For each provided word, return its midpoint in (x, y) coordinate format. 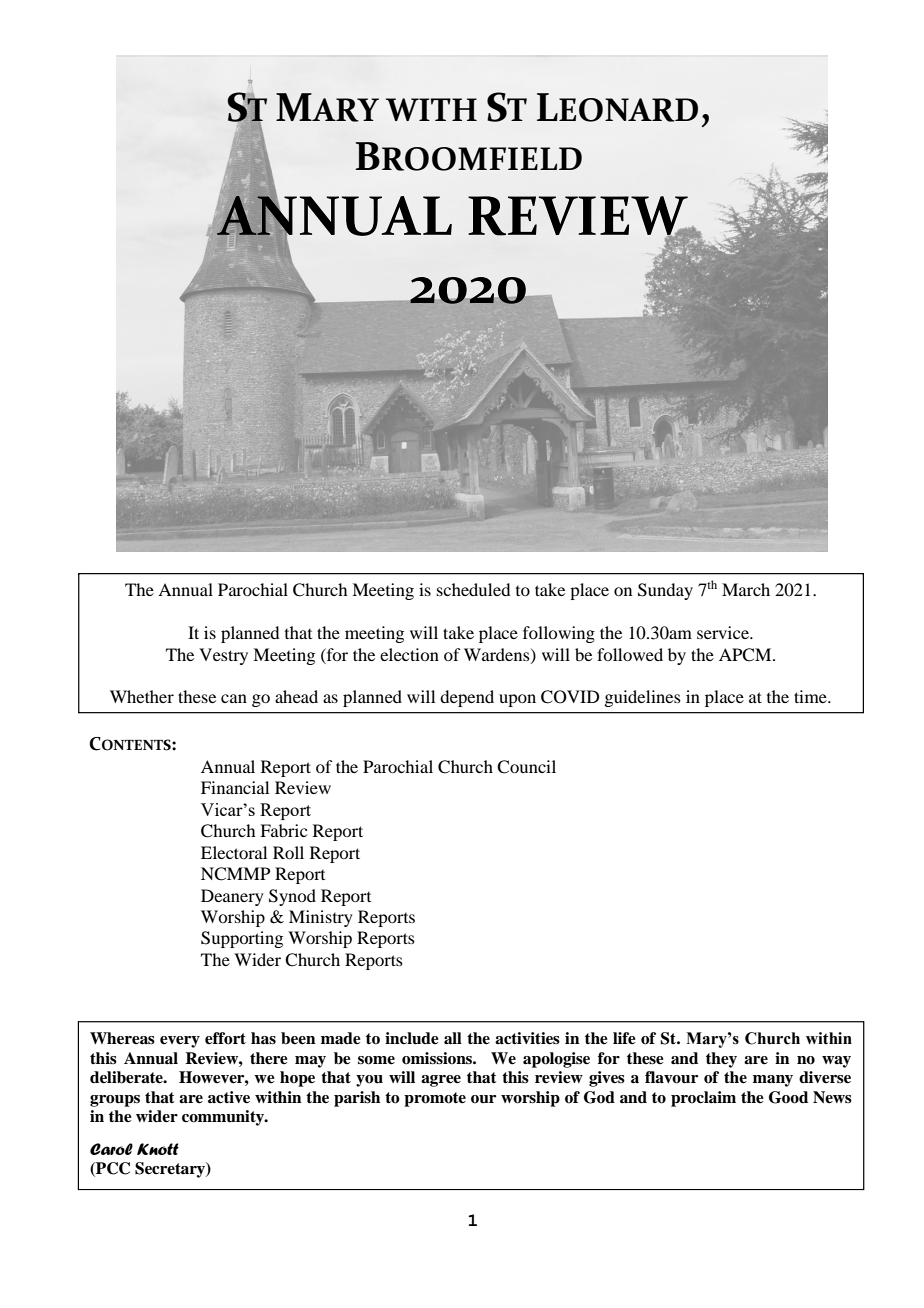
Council (526, 767)
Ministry (321, 918)
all (453, 1038)
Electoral (234, 852)
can (234, 698)
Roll (288, 852)
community (224, 1118)
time (811, 696)
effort (225, 1038)
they (721, 1060)
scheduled (473, 589)
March (746, 589)
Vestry (223, 656)
